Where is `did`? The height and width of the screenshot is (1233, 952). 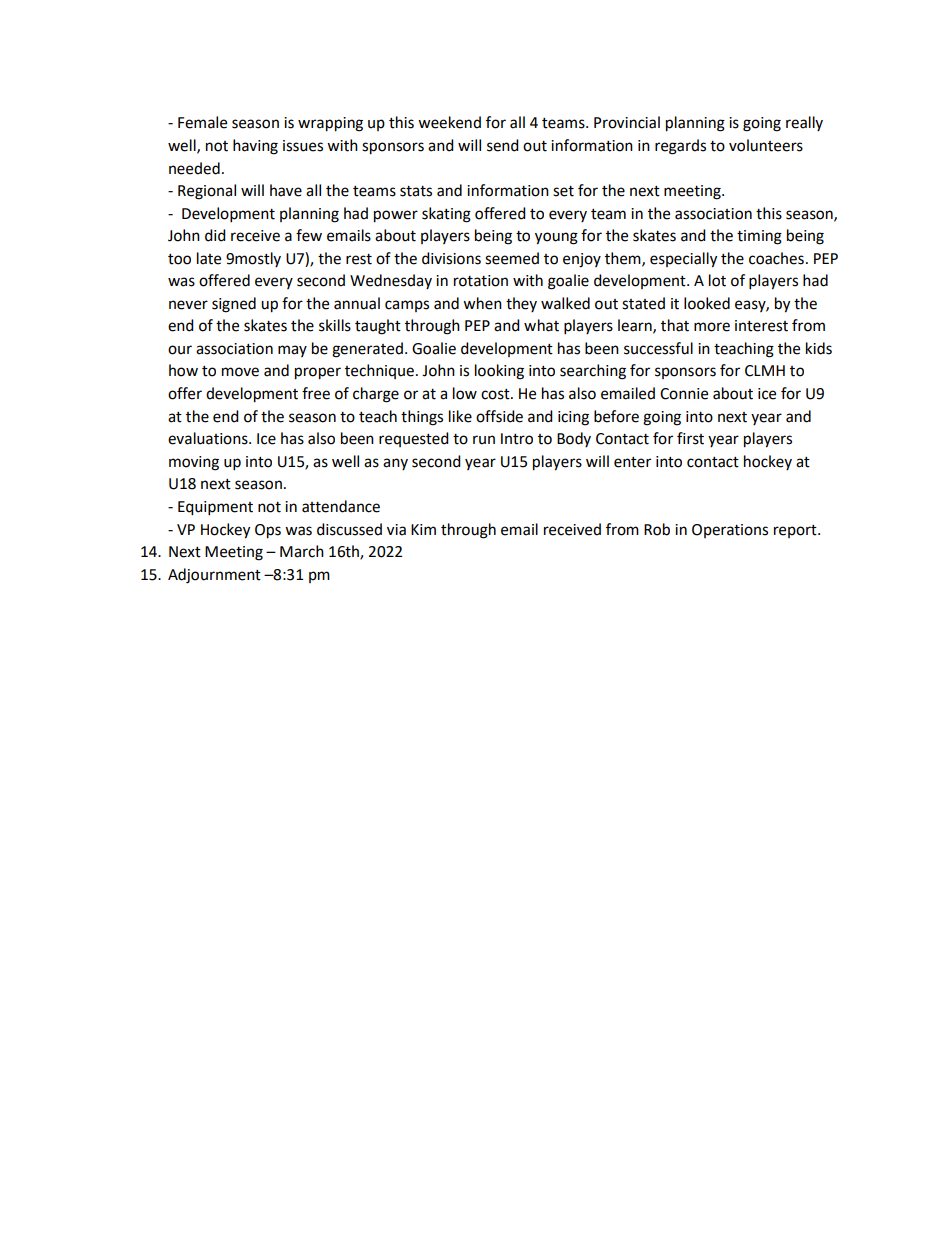
did is located at coordinates (215, 235).
